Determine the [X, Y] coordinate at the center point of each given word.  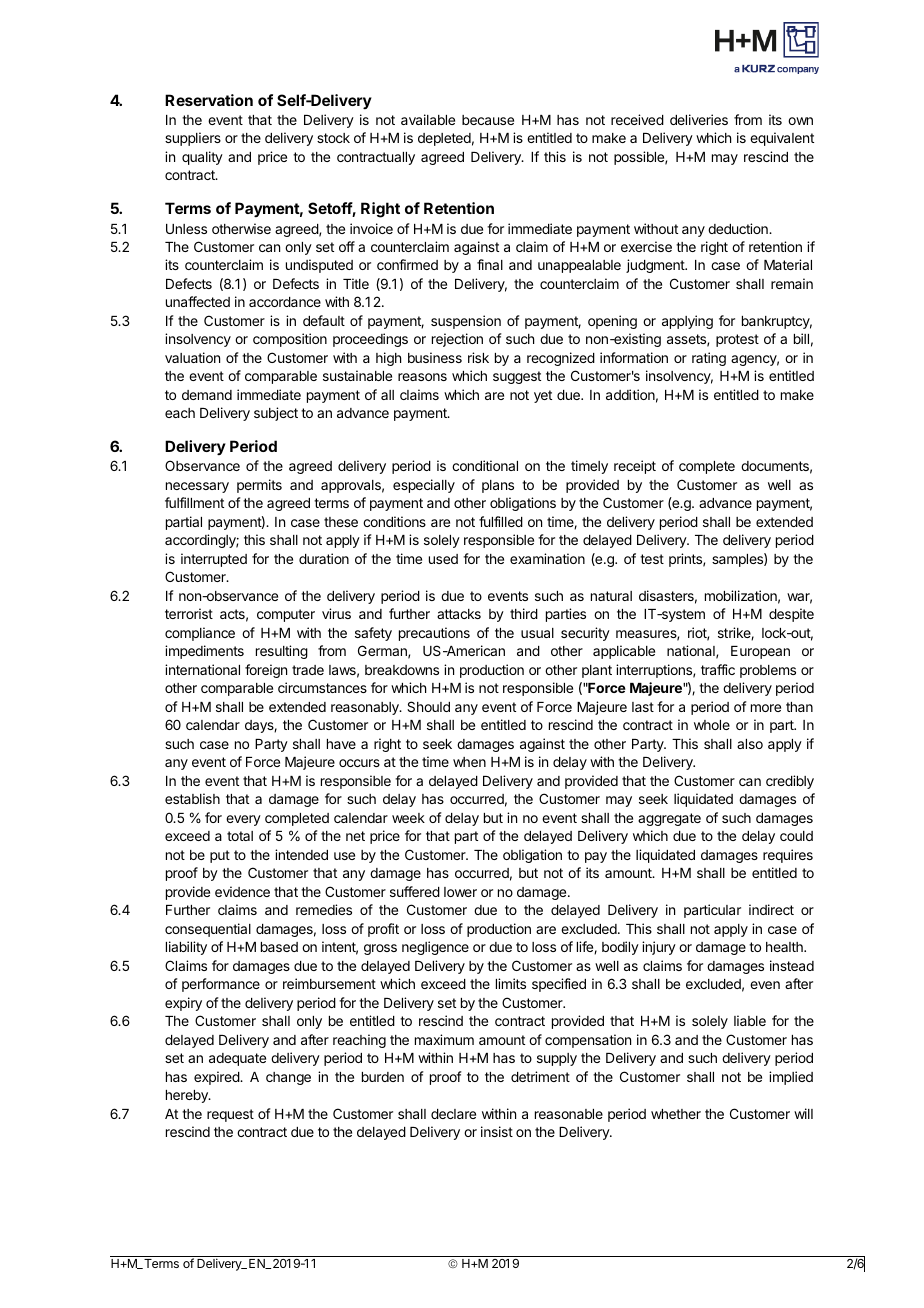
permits [259, 486]
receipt [635, 467]
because [488, 120]
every [243, 820]
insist [497, 1131]
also [750, 744]
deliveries [699, 119]
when [469, 762]
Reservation [209, 100]
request [230, 1115]
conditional [485, 465]
